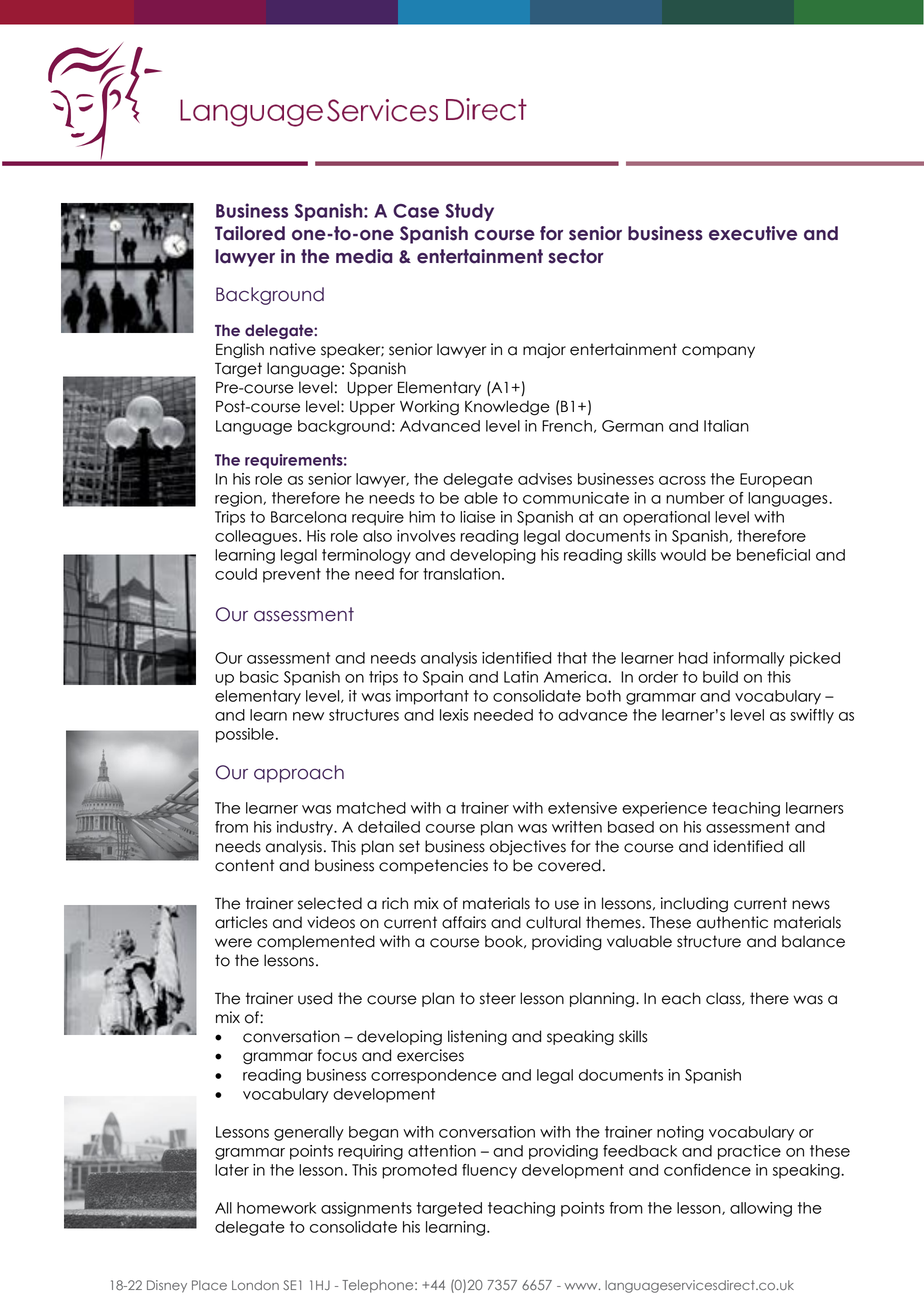 Image resolution: width=924 pixels, height=1307 pixels. I want to click on region, so click(239, 499).
